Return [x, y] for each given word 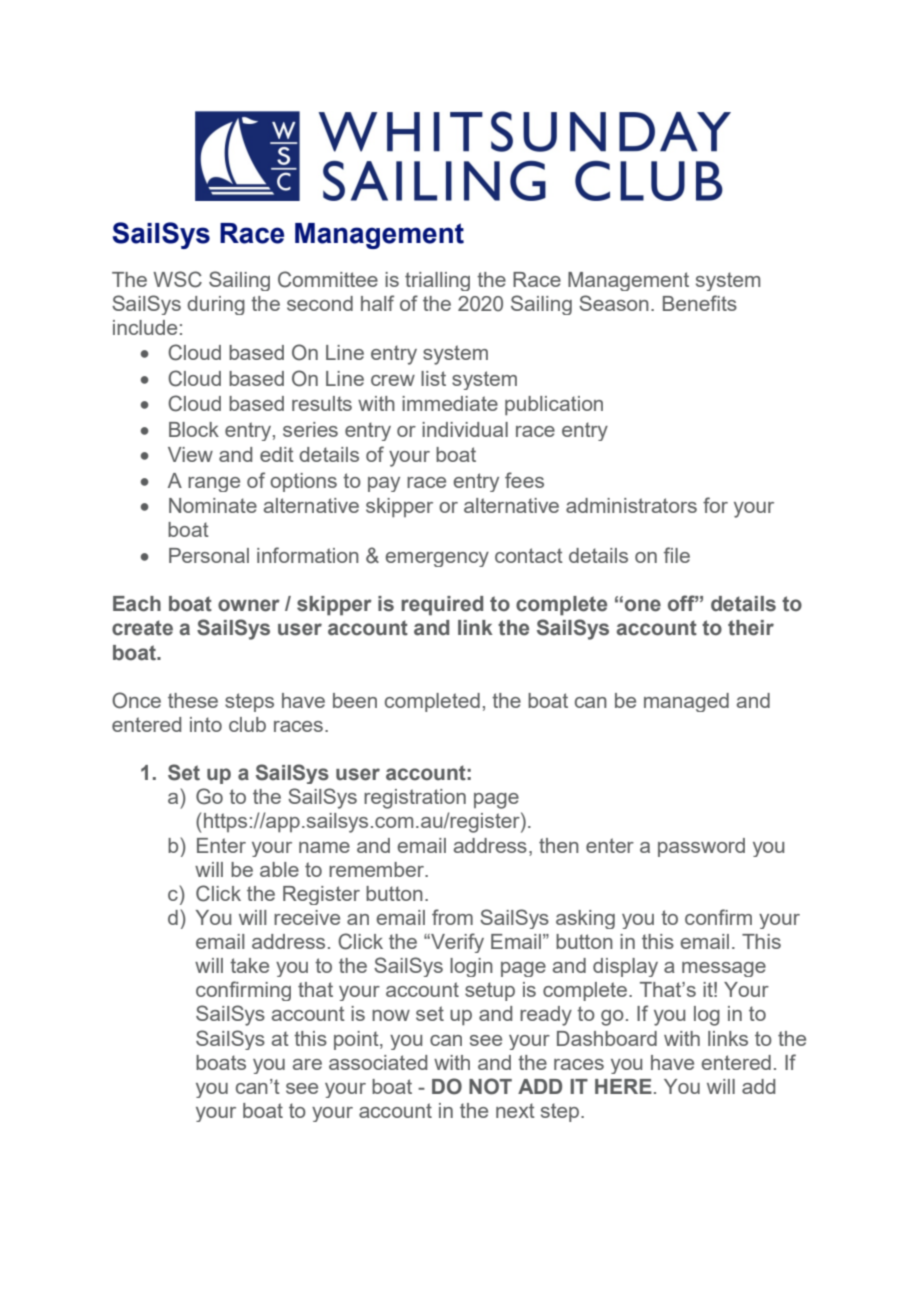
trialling [437, 281]
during [216, 305]
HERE [623, 1086]
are [307, 1064]
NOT [490, 1086]
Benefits [700, 303]
